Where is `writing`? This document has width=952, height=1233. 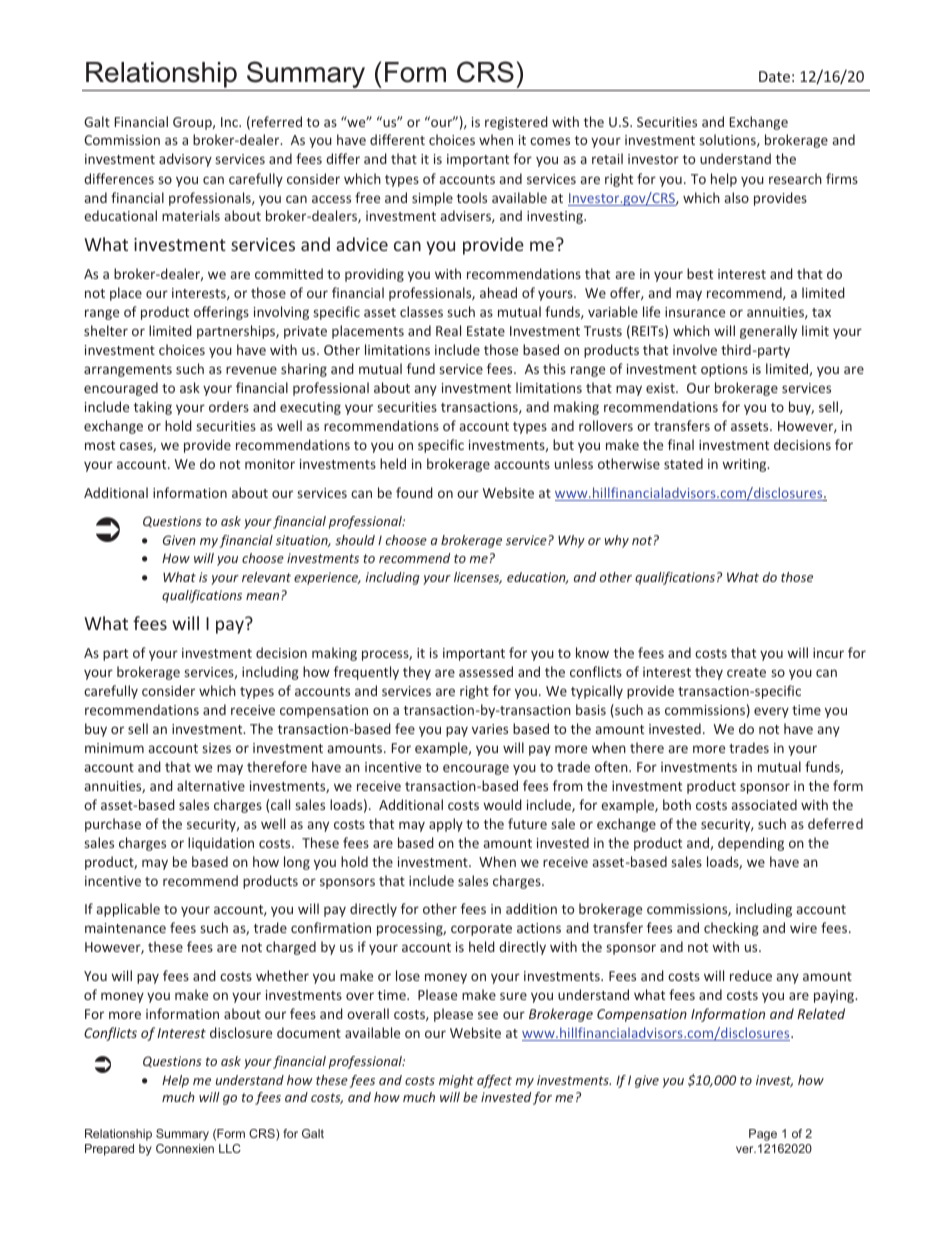 writing is located at coordinates (746, 465).
